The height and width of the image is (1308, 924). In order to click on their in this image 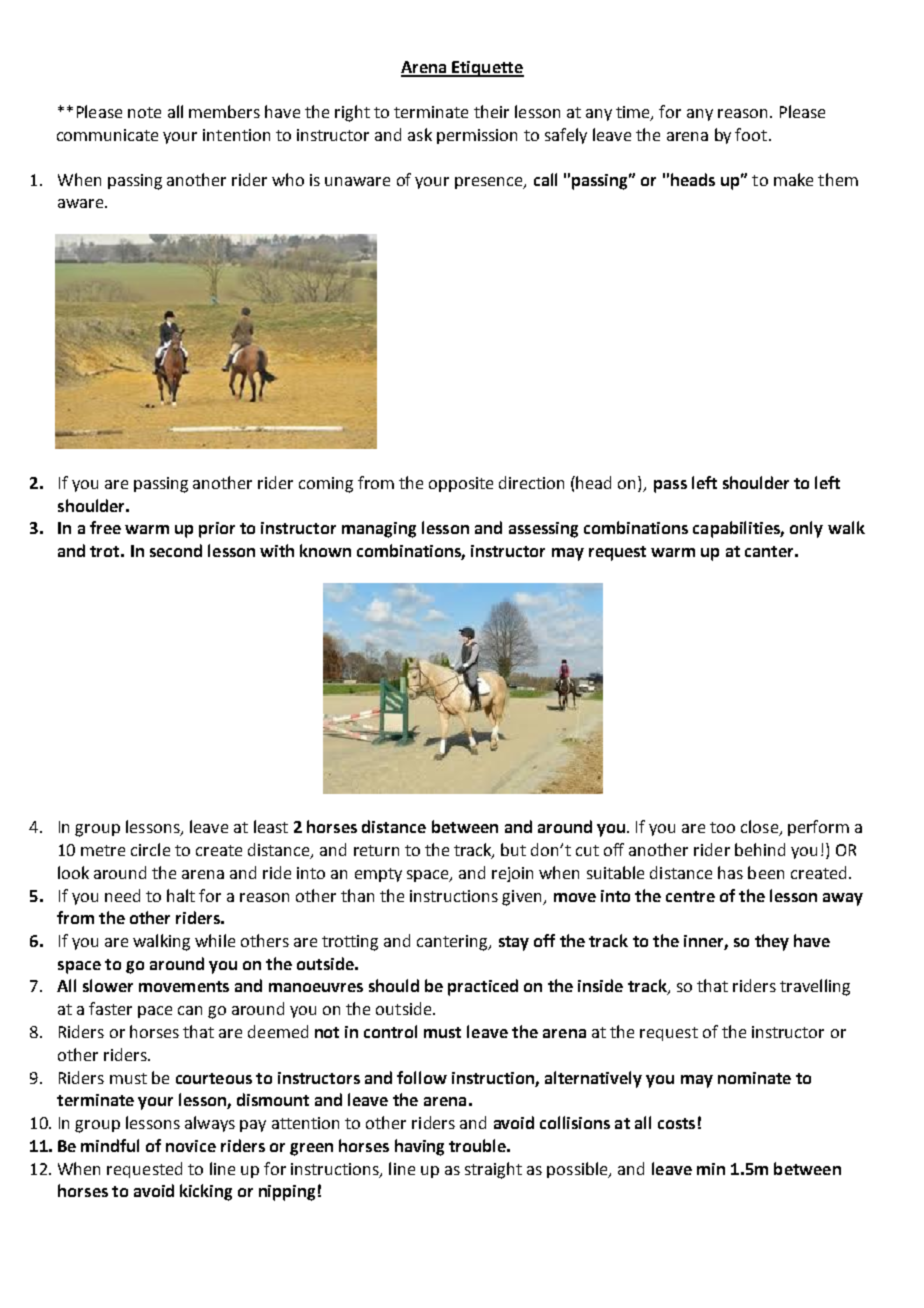, I will do `click(491, 111)`.
